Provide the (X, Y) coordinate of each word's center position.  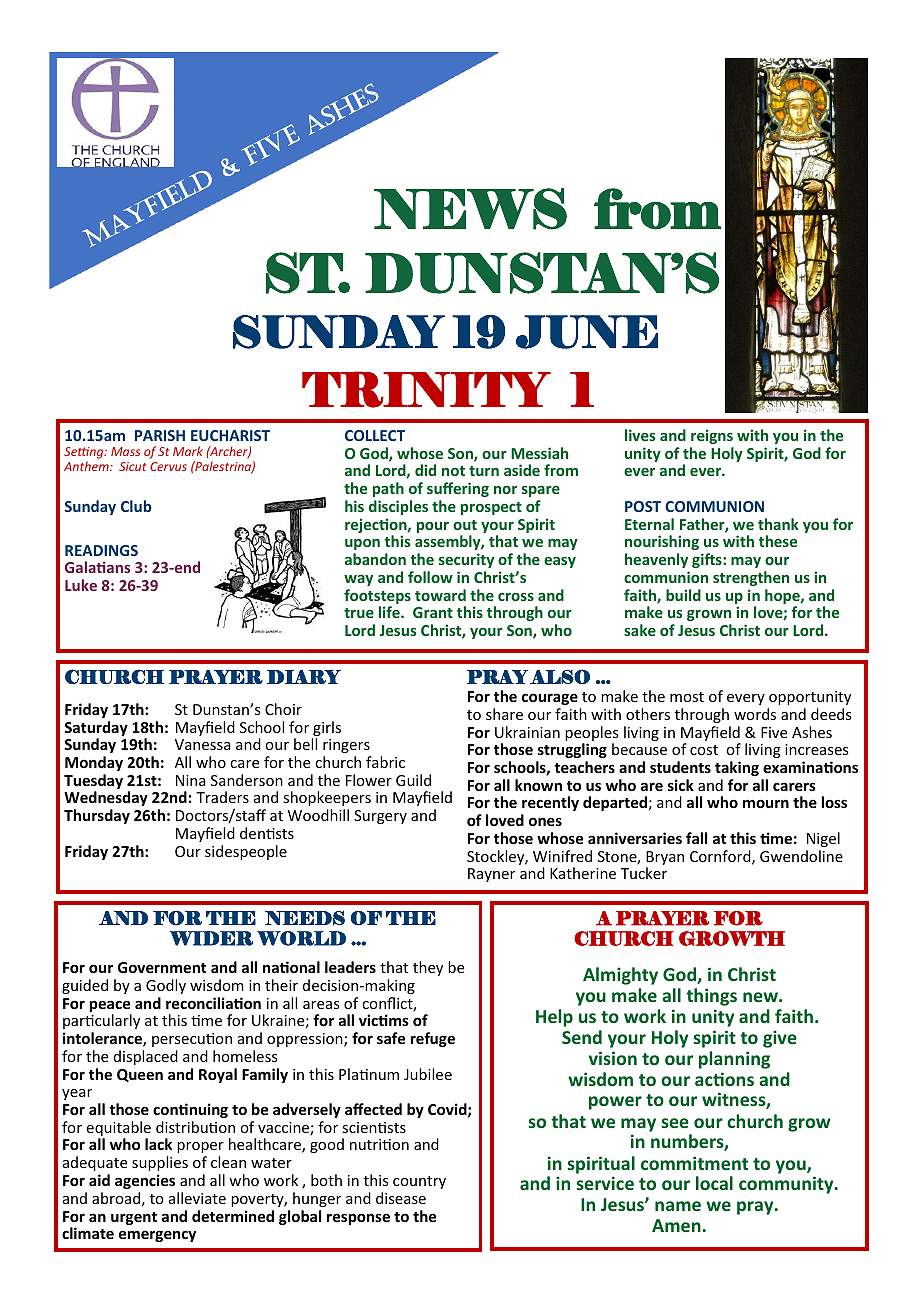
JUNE (587, 332)
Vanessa (203, 744)
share (504, 714)
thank (778, 524)
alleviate (197, 1198)
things (711, 997)
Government (162, 967)
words (755, 714)
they (428, 968)
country (419, 1182)
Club (136, 506)
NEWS (470, 209)
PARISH (160, 435)
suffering (458, 489)
